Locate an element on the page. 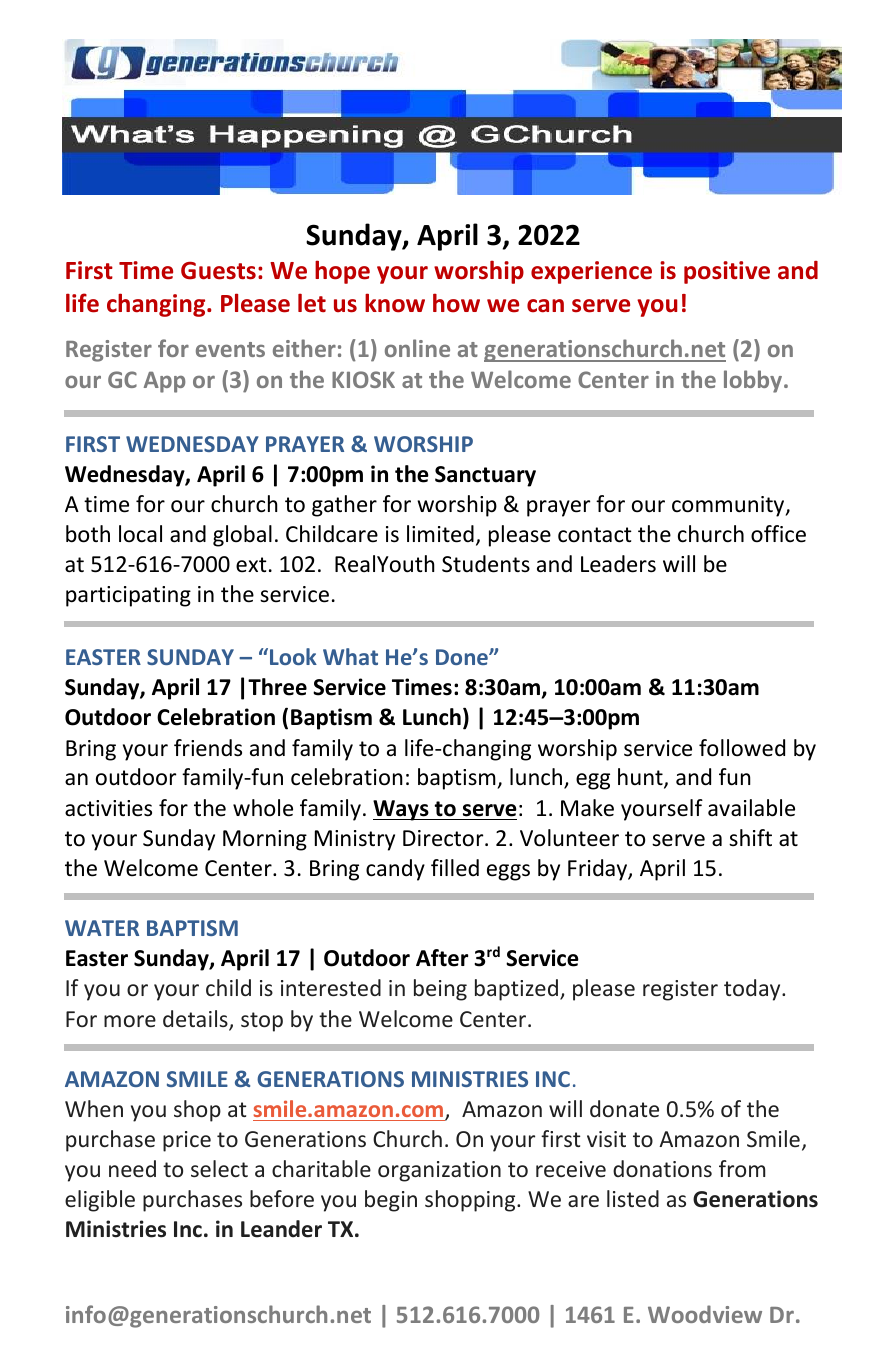 The width and height of the image is (887, 1372). need is located at coordinates (132, 1168).
